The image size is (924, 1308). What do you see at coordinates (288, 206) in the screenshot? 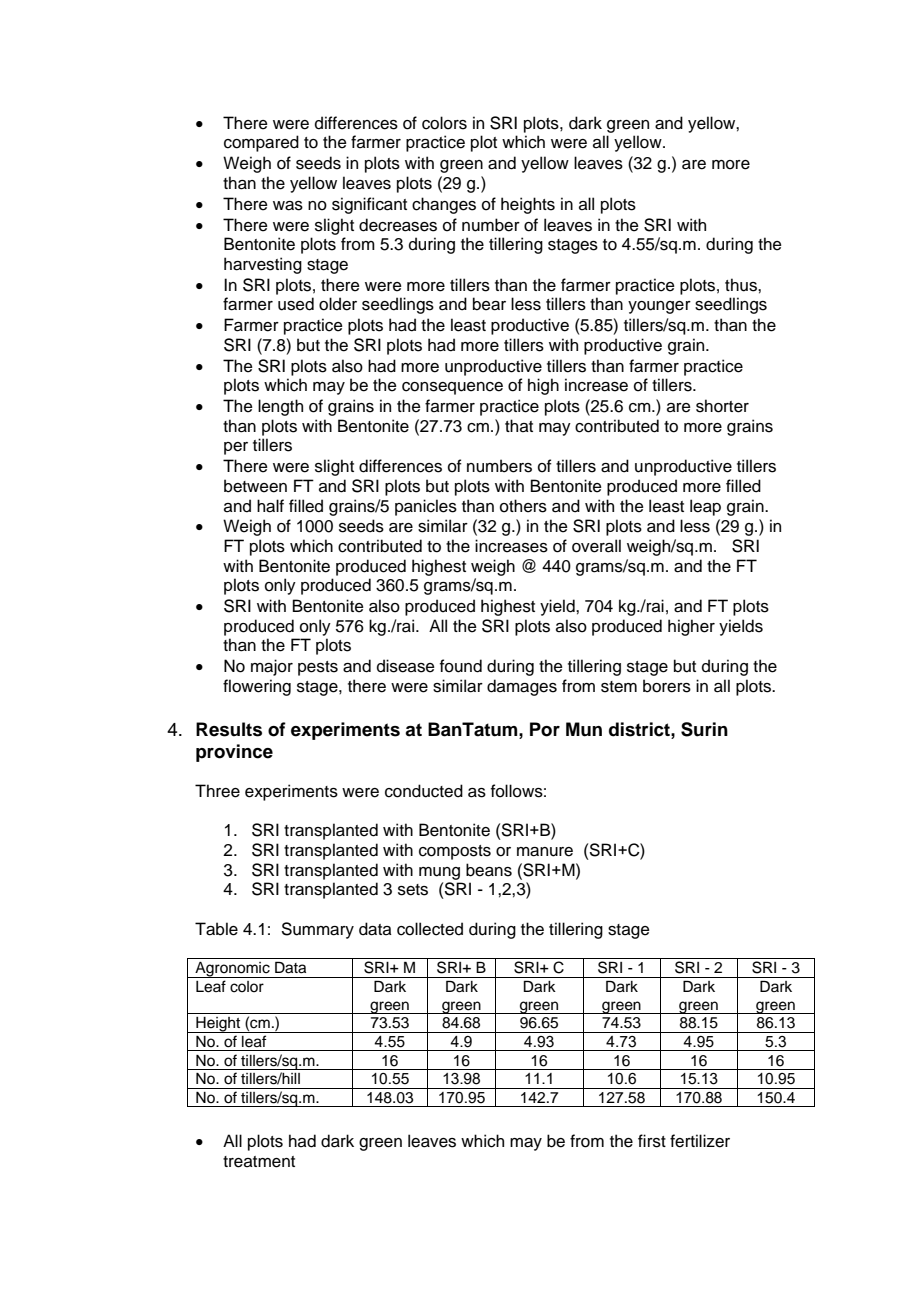
I see `was` at bounding box center [288, 206].
